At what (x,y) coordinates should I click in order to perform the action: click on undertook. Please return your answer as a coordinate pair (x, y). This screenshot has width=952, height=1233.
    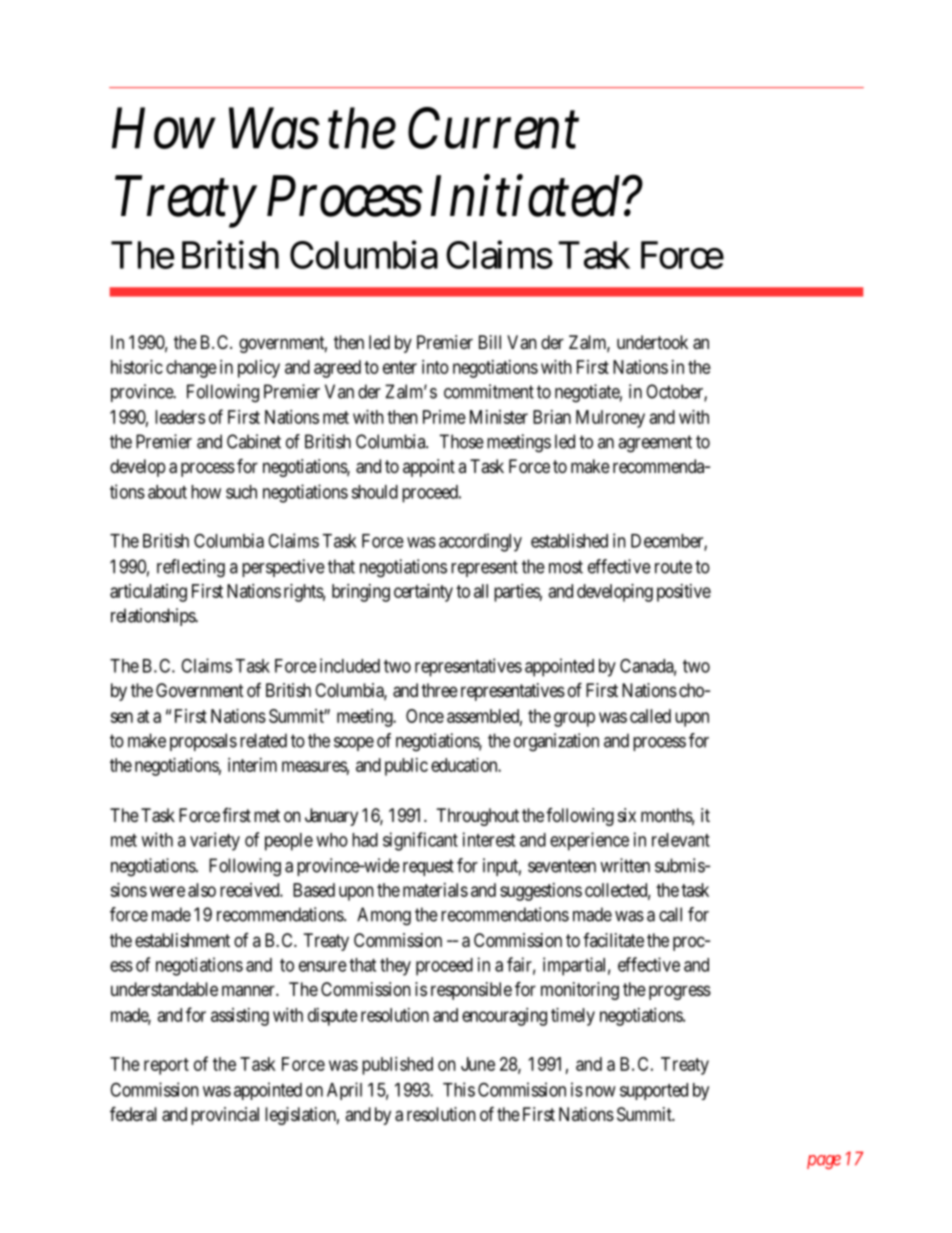
    Looking at the image, I should click on (652, 342).
